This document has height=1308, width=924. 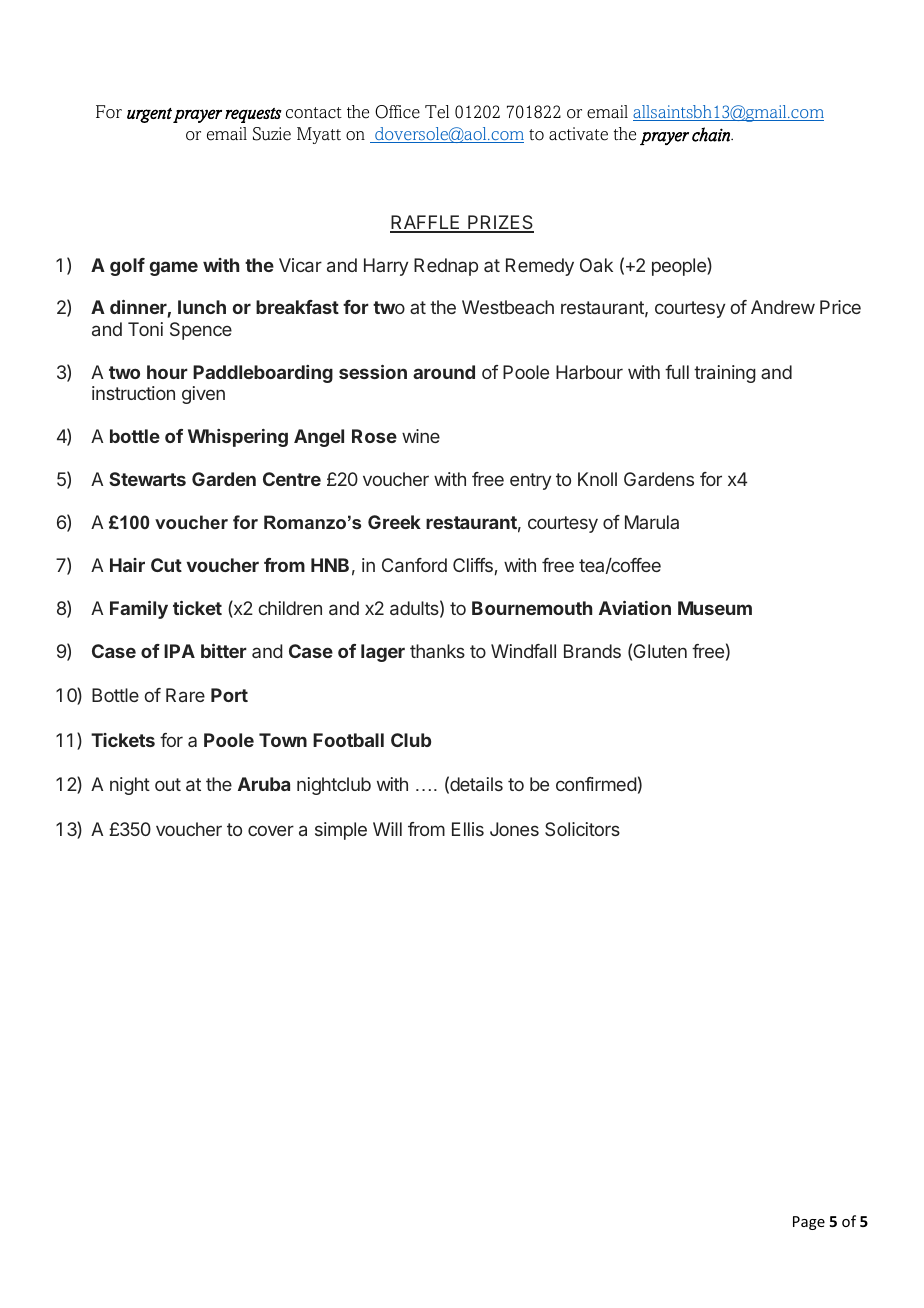 I want to click on requests, so click(x=253, y=115).
